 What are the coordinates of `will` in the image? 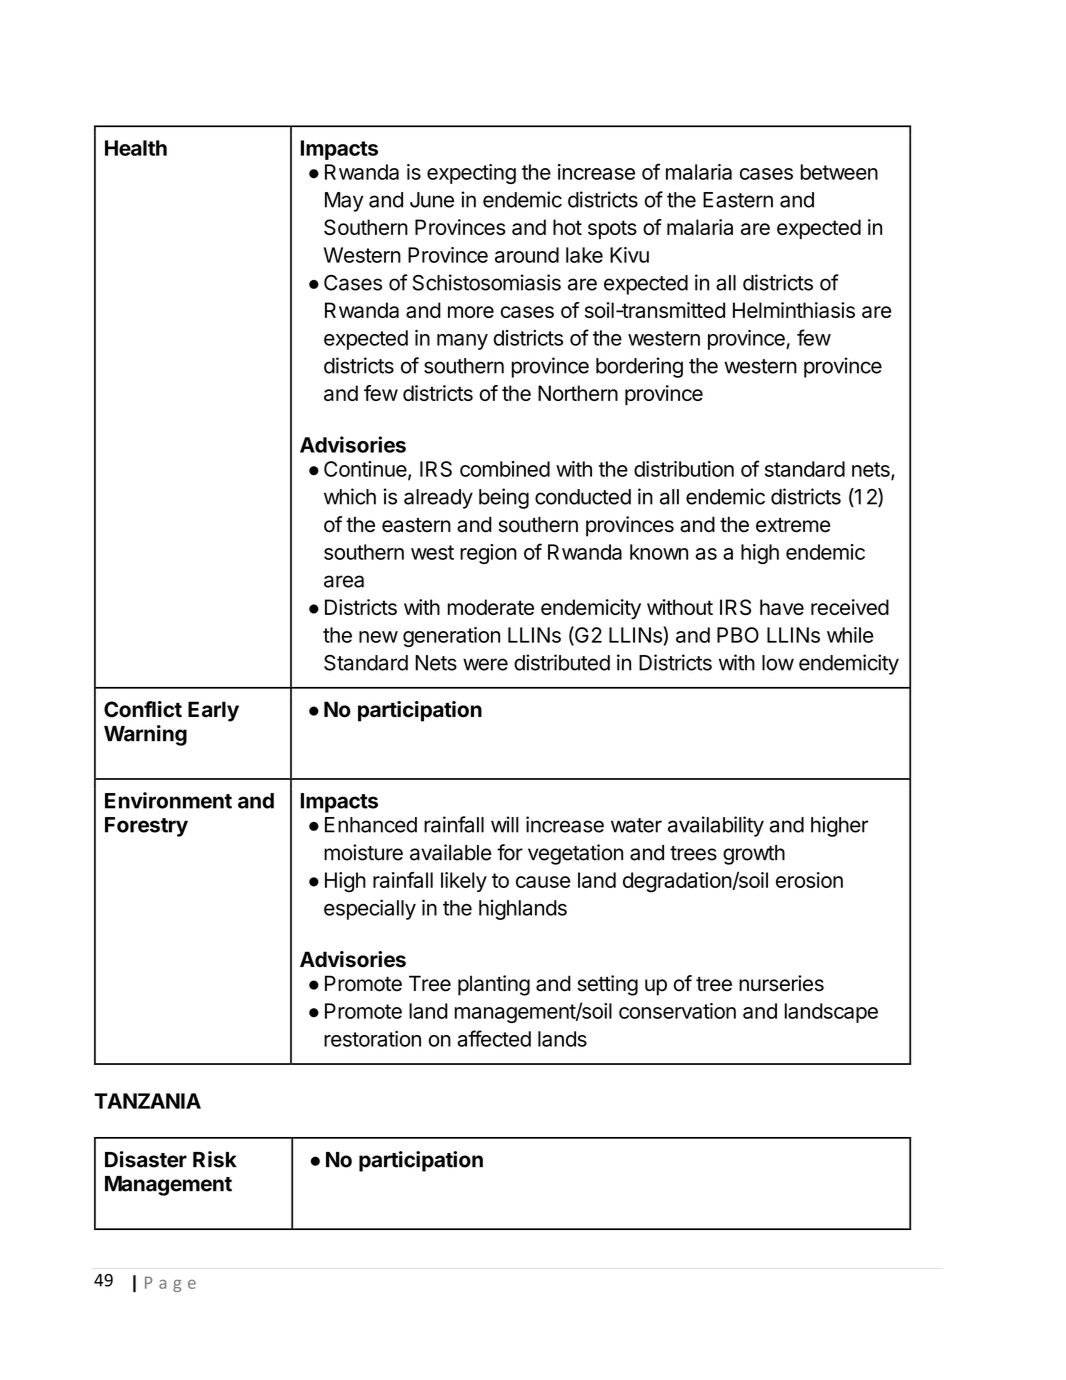 It's located at (505, 824).
